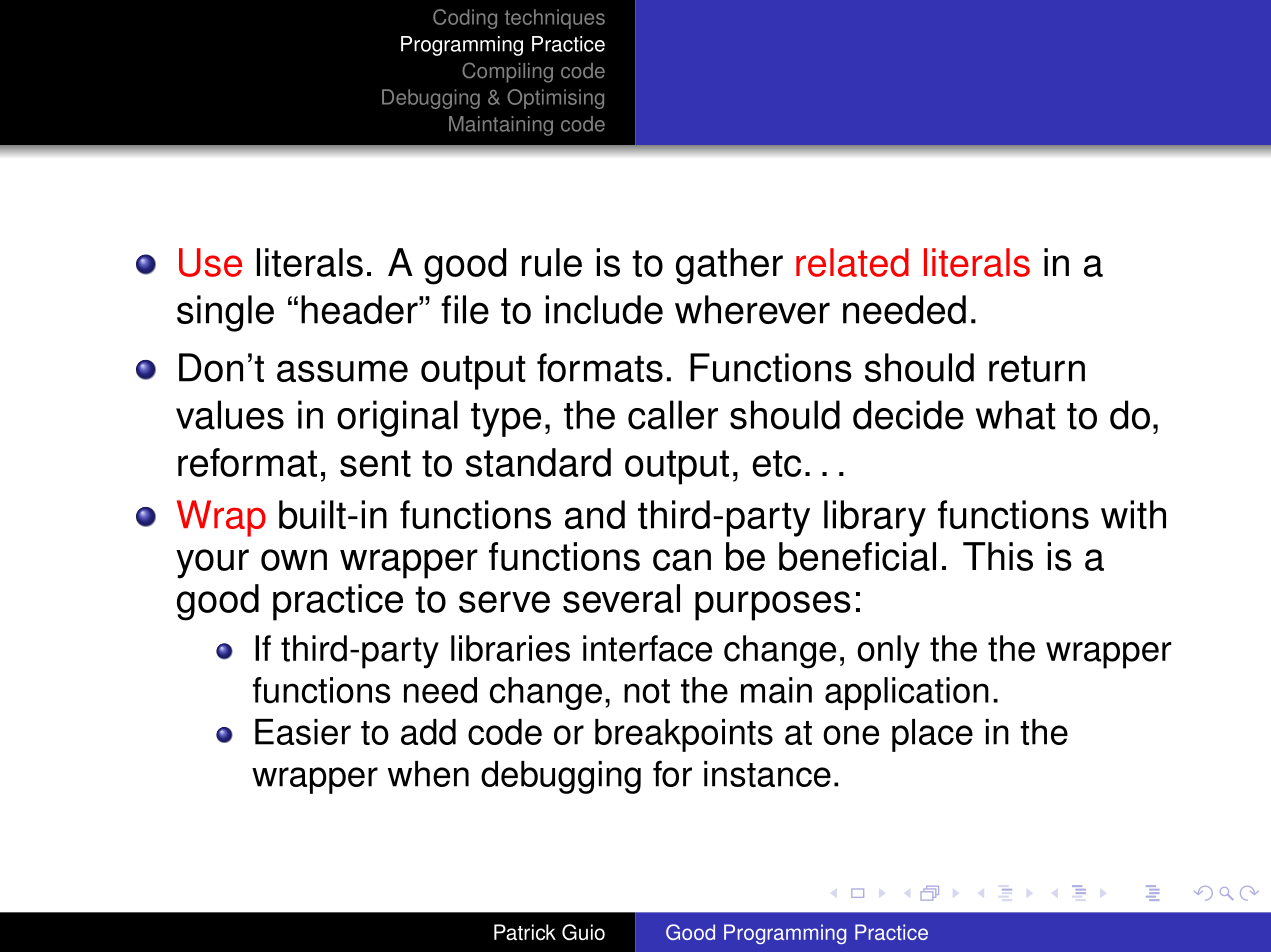 This screenshot has height=952, width=1271. I want to click on related, so click(852, 262).
